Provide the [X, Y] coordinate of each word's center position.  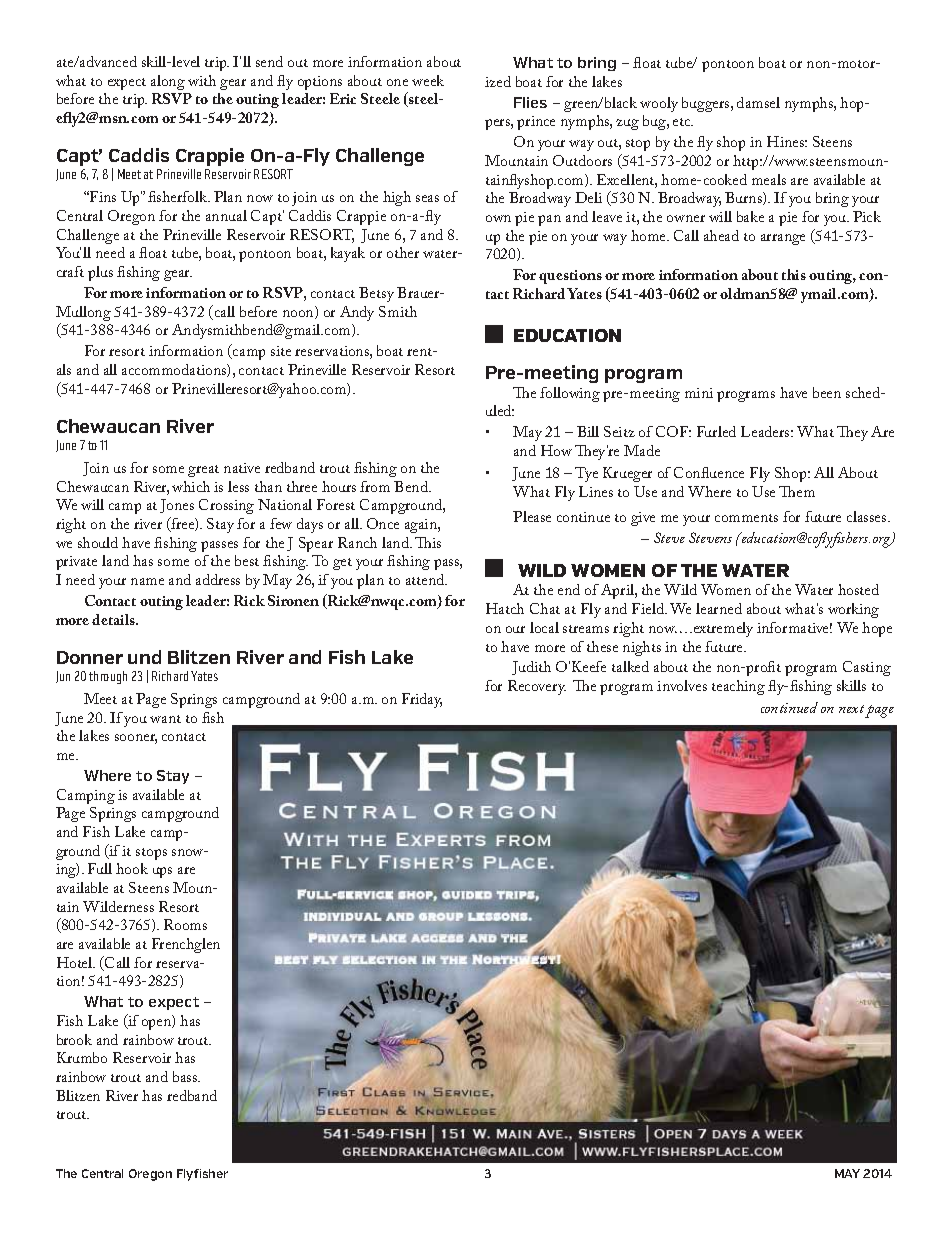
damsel [758, 102]
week [428, 80]
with [202, 80]
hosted [858, 589]
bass [186, 1076]
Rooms [185, 924]
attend [426, 579]
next [851, 709]
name [147, 581]
